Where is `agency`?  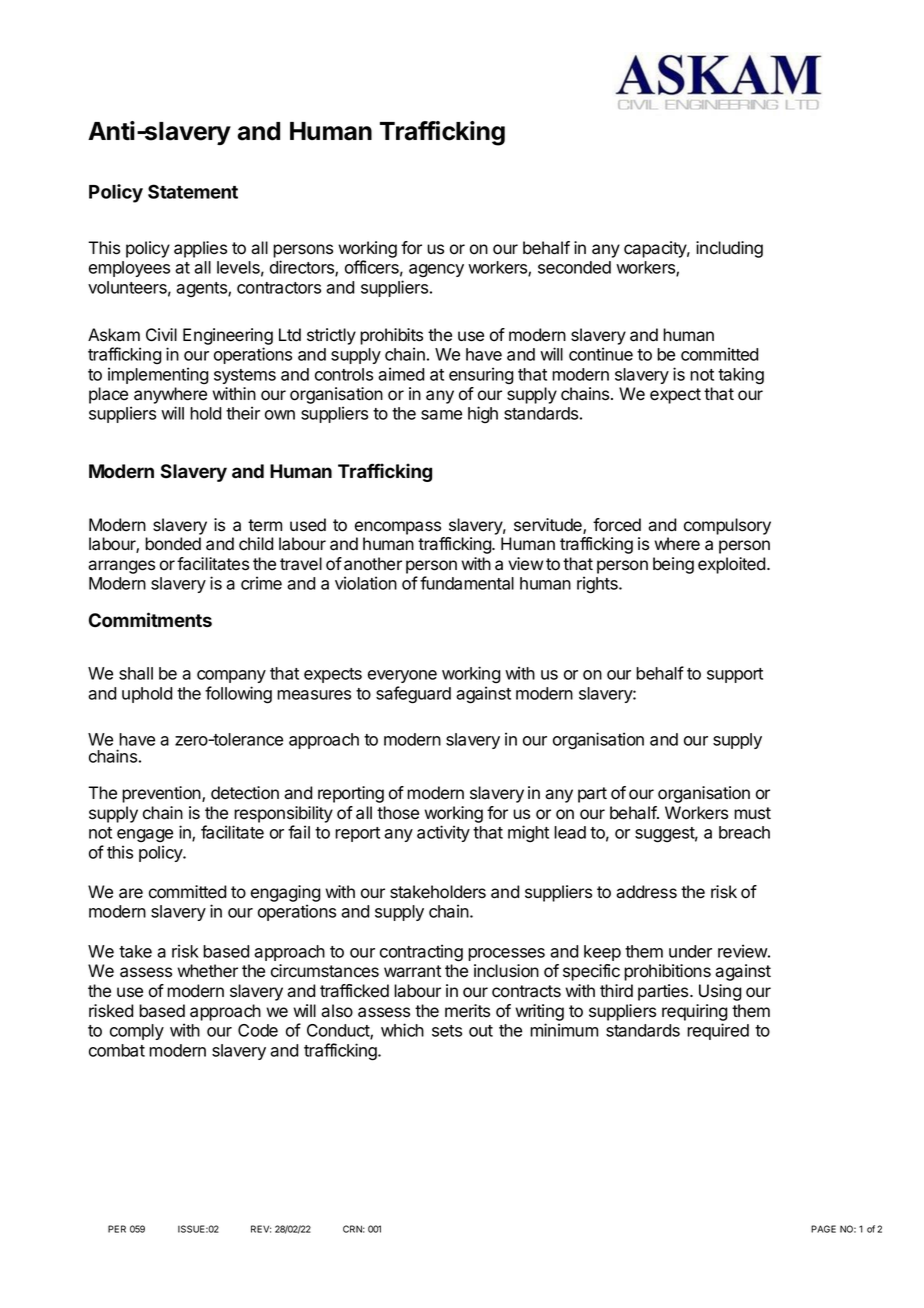
agency is located at coordinates (436, 270).
